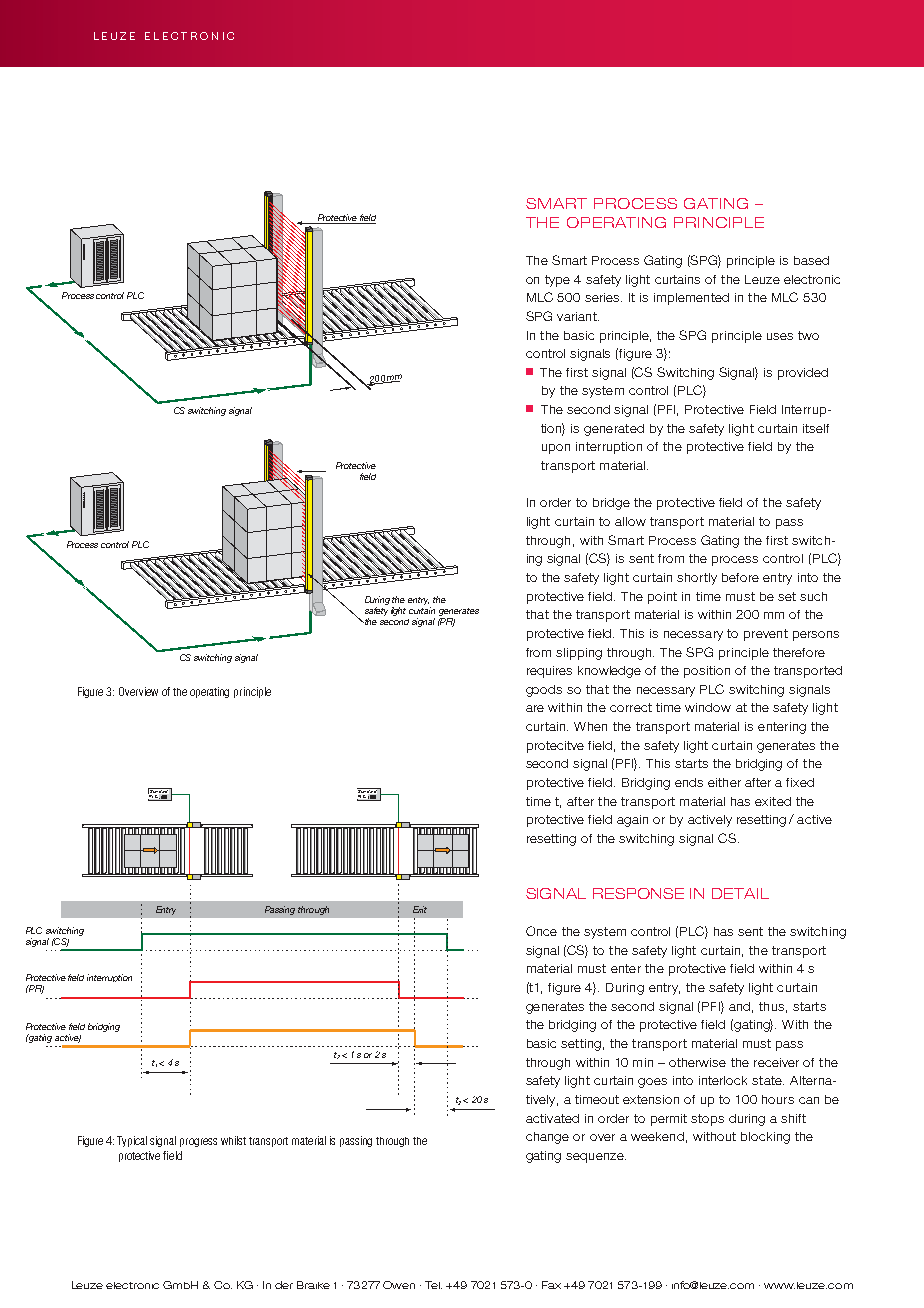  I want to click on variant, so click(578, 316).
